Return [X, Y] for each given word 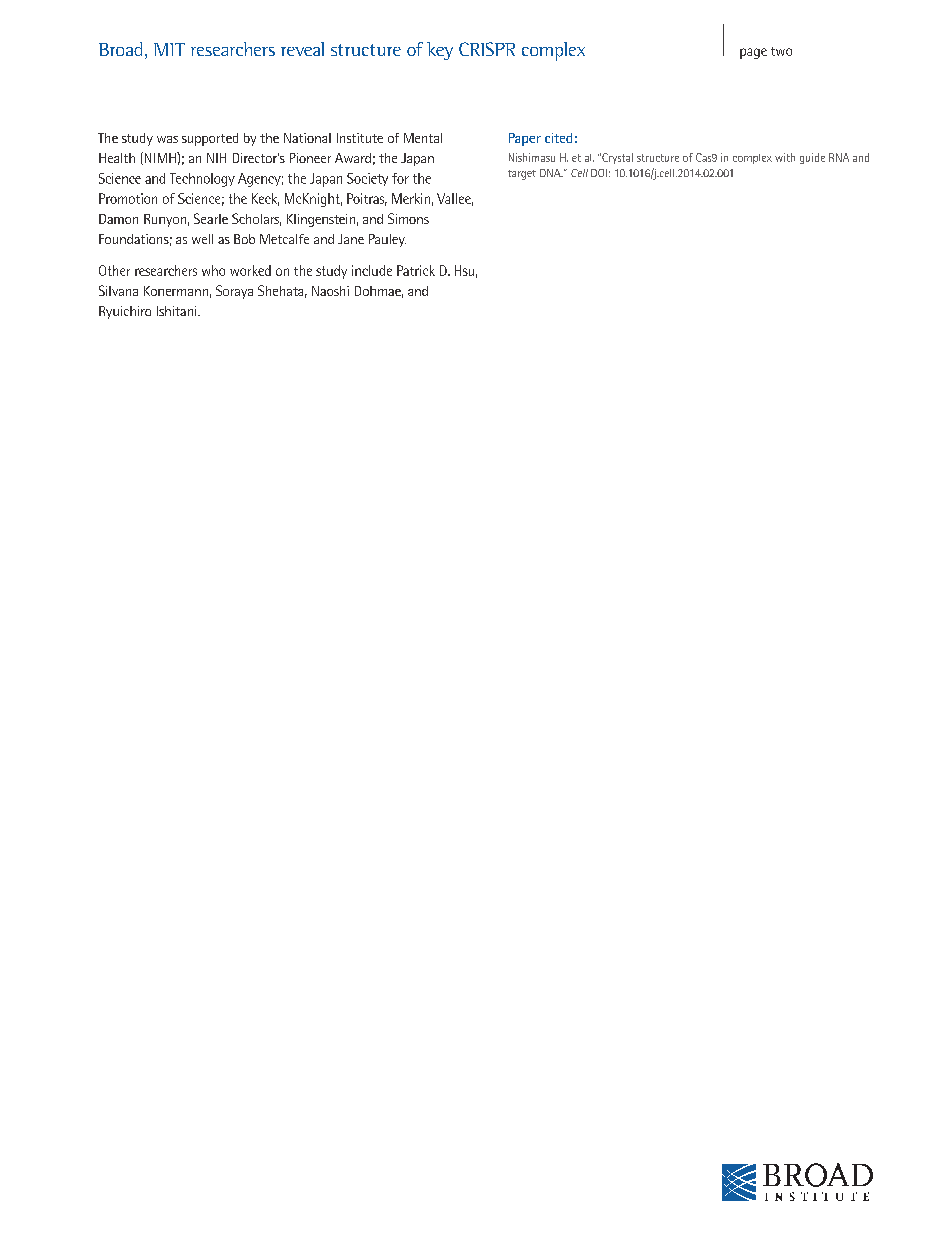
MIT [169, 49]
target [522, 175]
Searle [211, 218]
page [753, 53]
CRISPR [487, 49]
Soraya [234, 292]
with [785, 157]
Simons [408, 218]
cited [558, 138]
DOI [599, 173]
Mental [423, 138]
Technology [202, 180]
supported [210, 139]
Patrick [416, 270]
